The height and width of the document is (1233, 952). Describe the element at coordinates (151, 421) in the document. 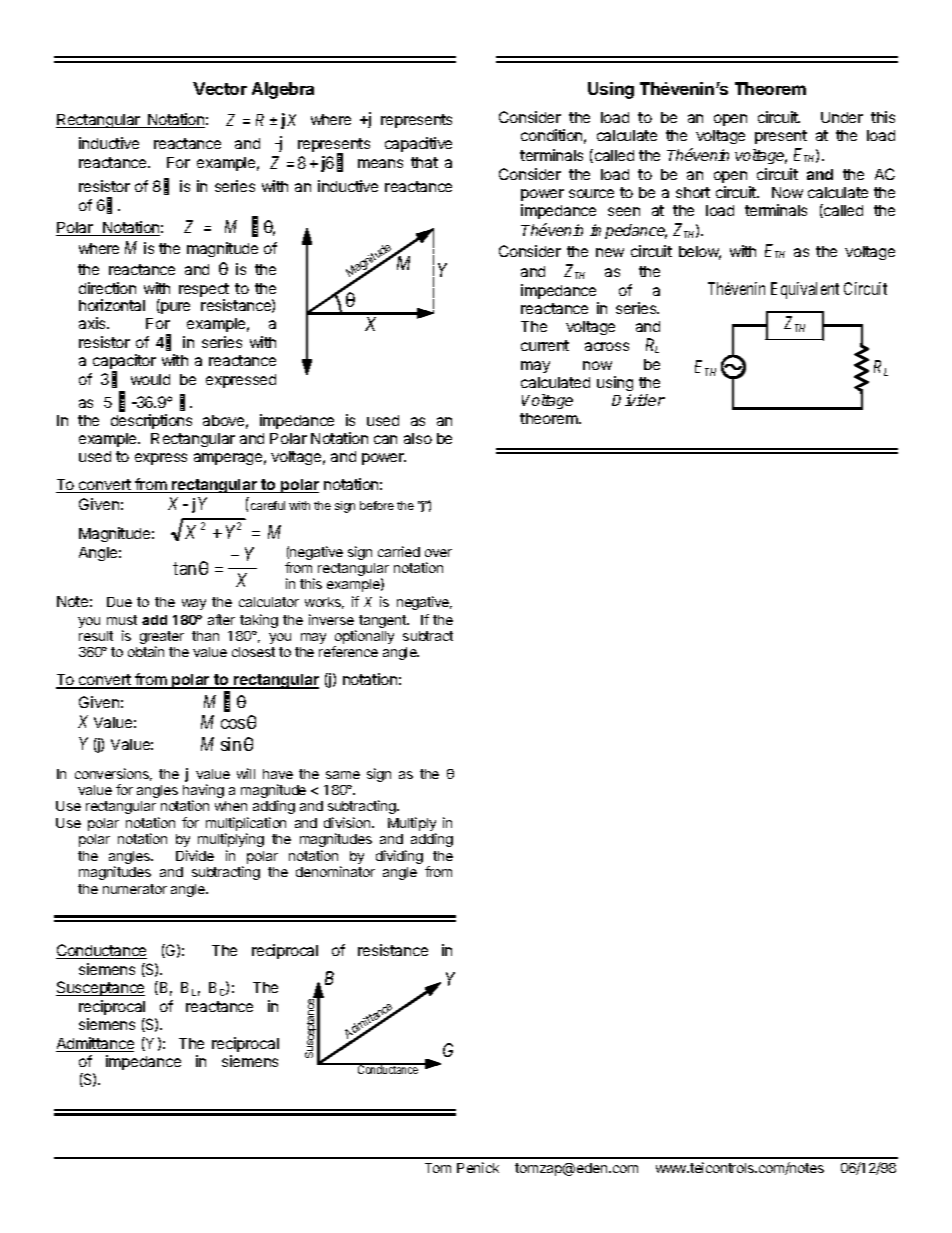

I see `descriptions` at that location.
